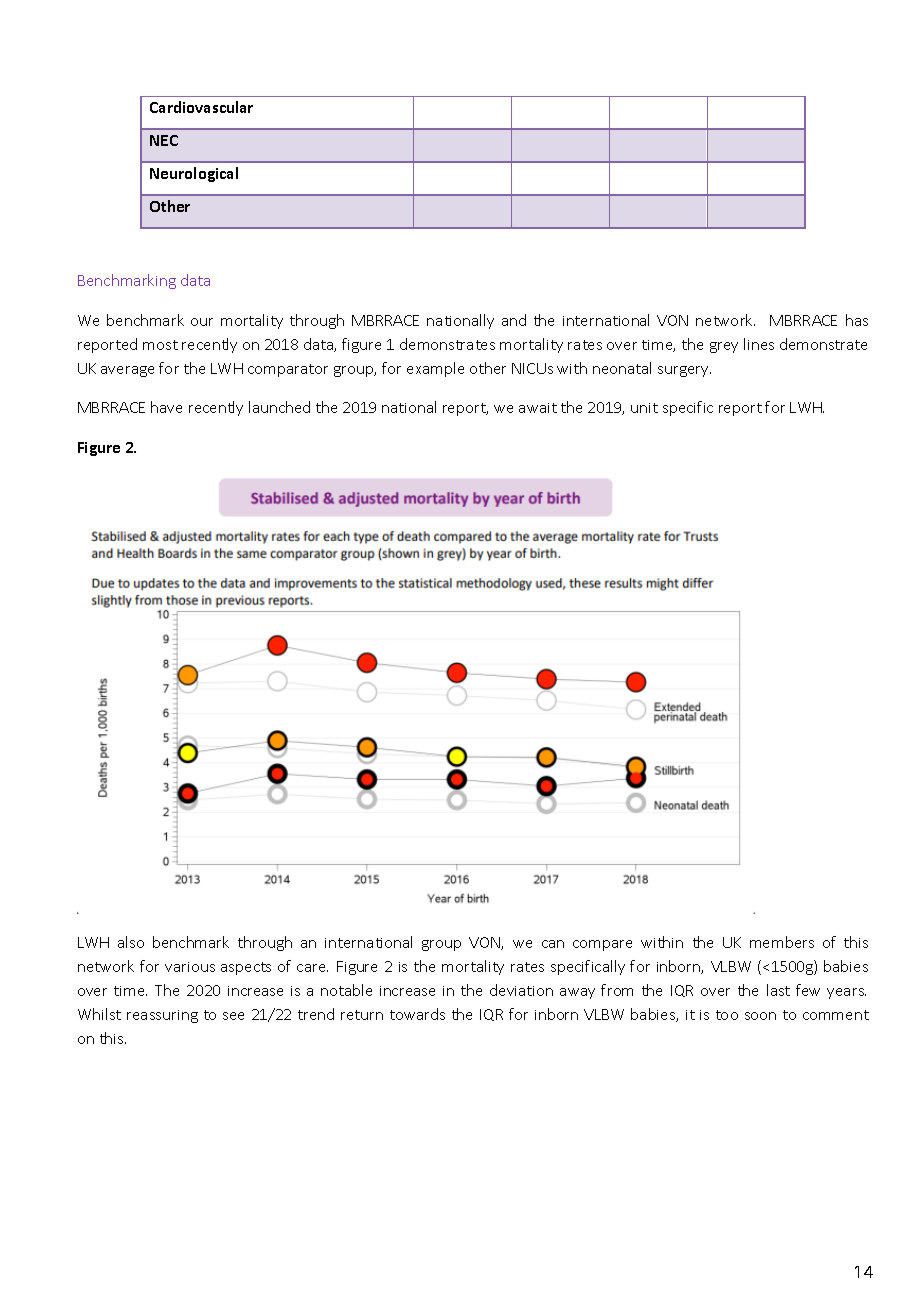 The width and height of the page is (924, 1308). I want to click on also, so click(131, 942).
